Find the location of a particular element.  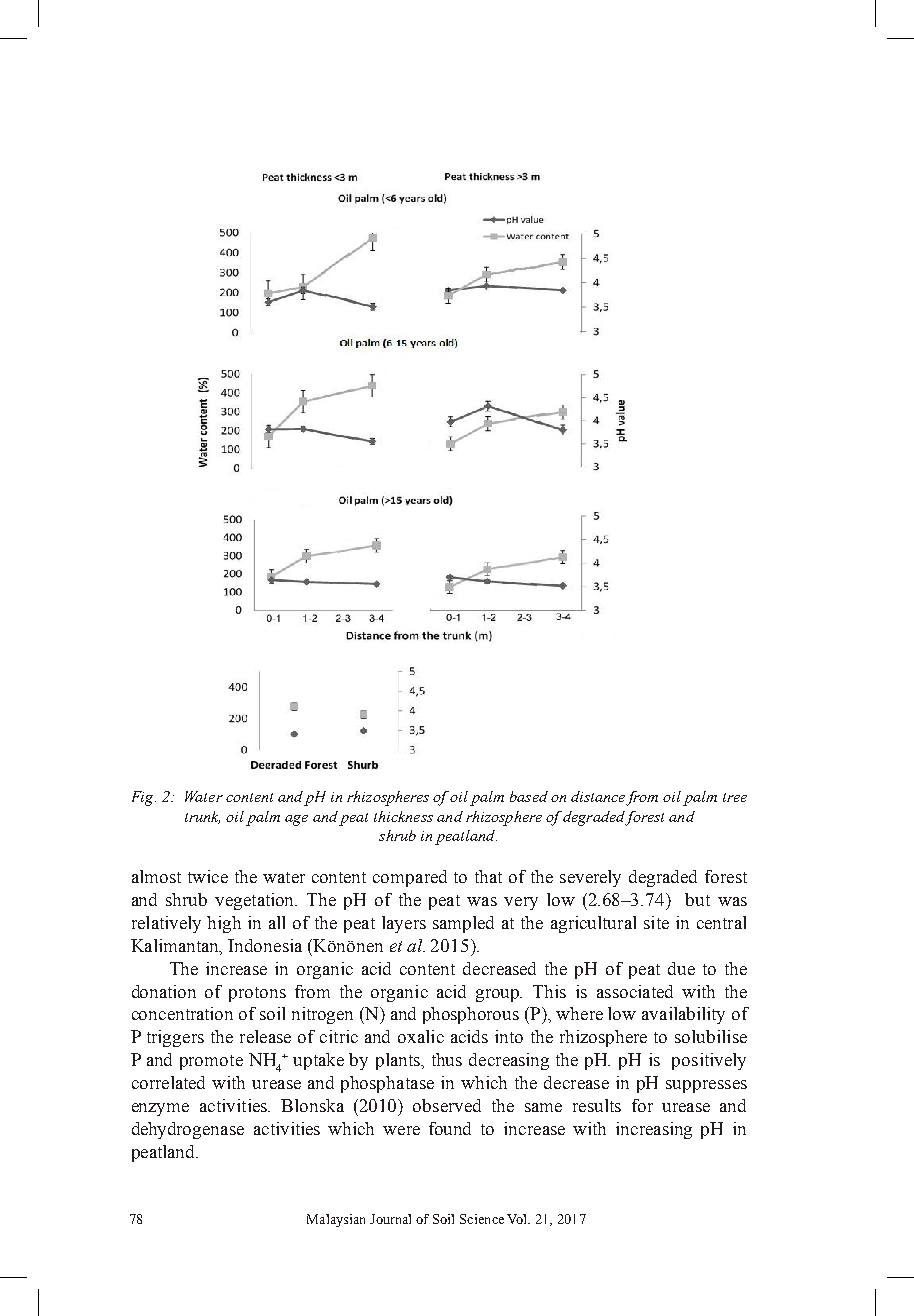

phosphorous is located at coordinates (471, 1015).
